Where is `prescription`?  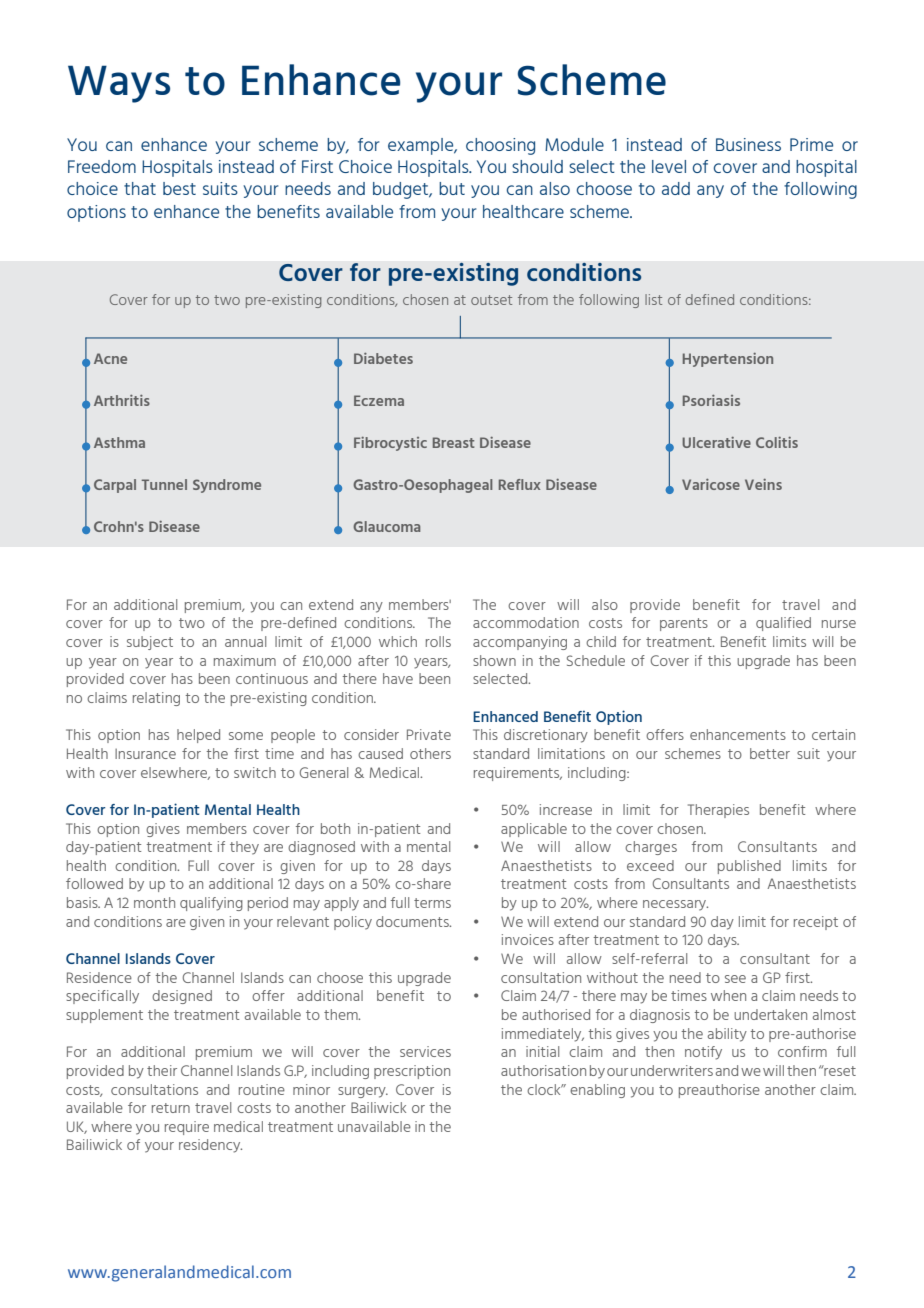
prescription is located at coordinates (412, 1072).
